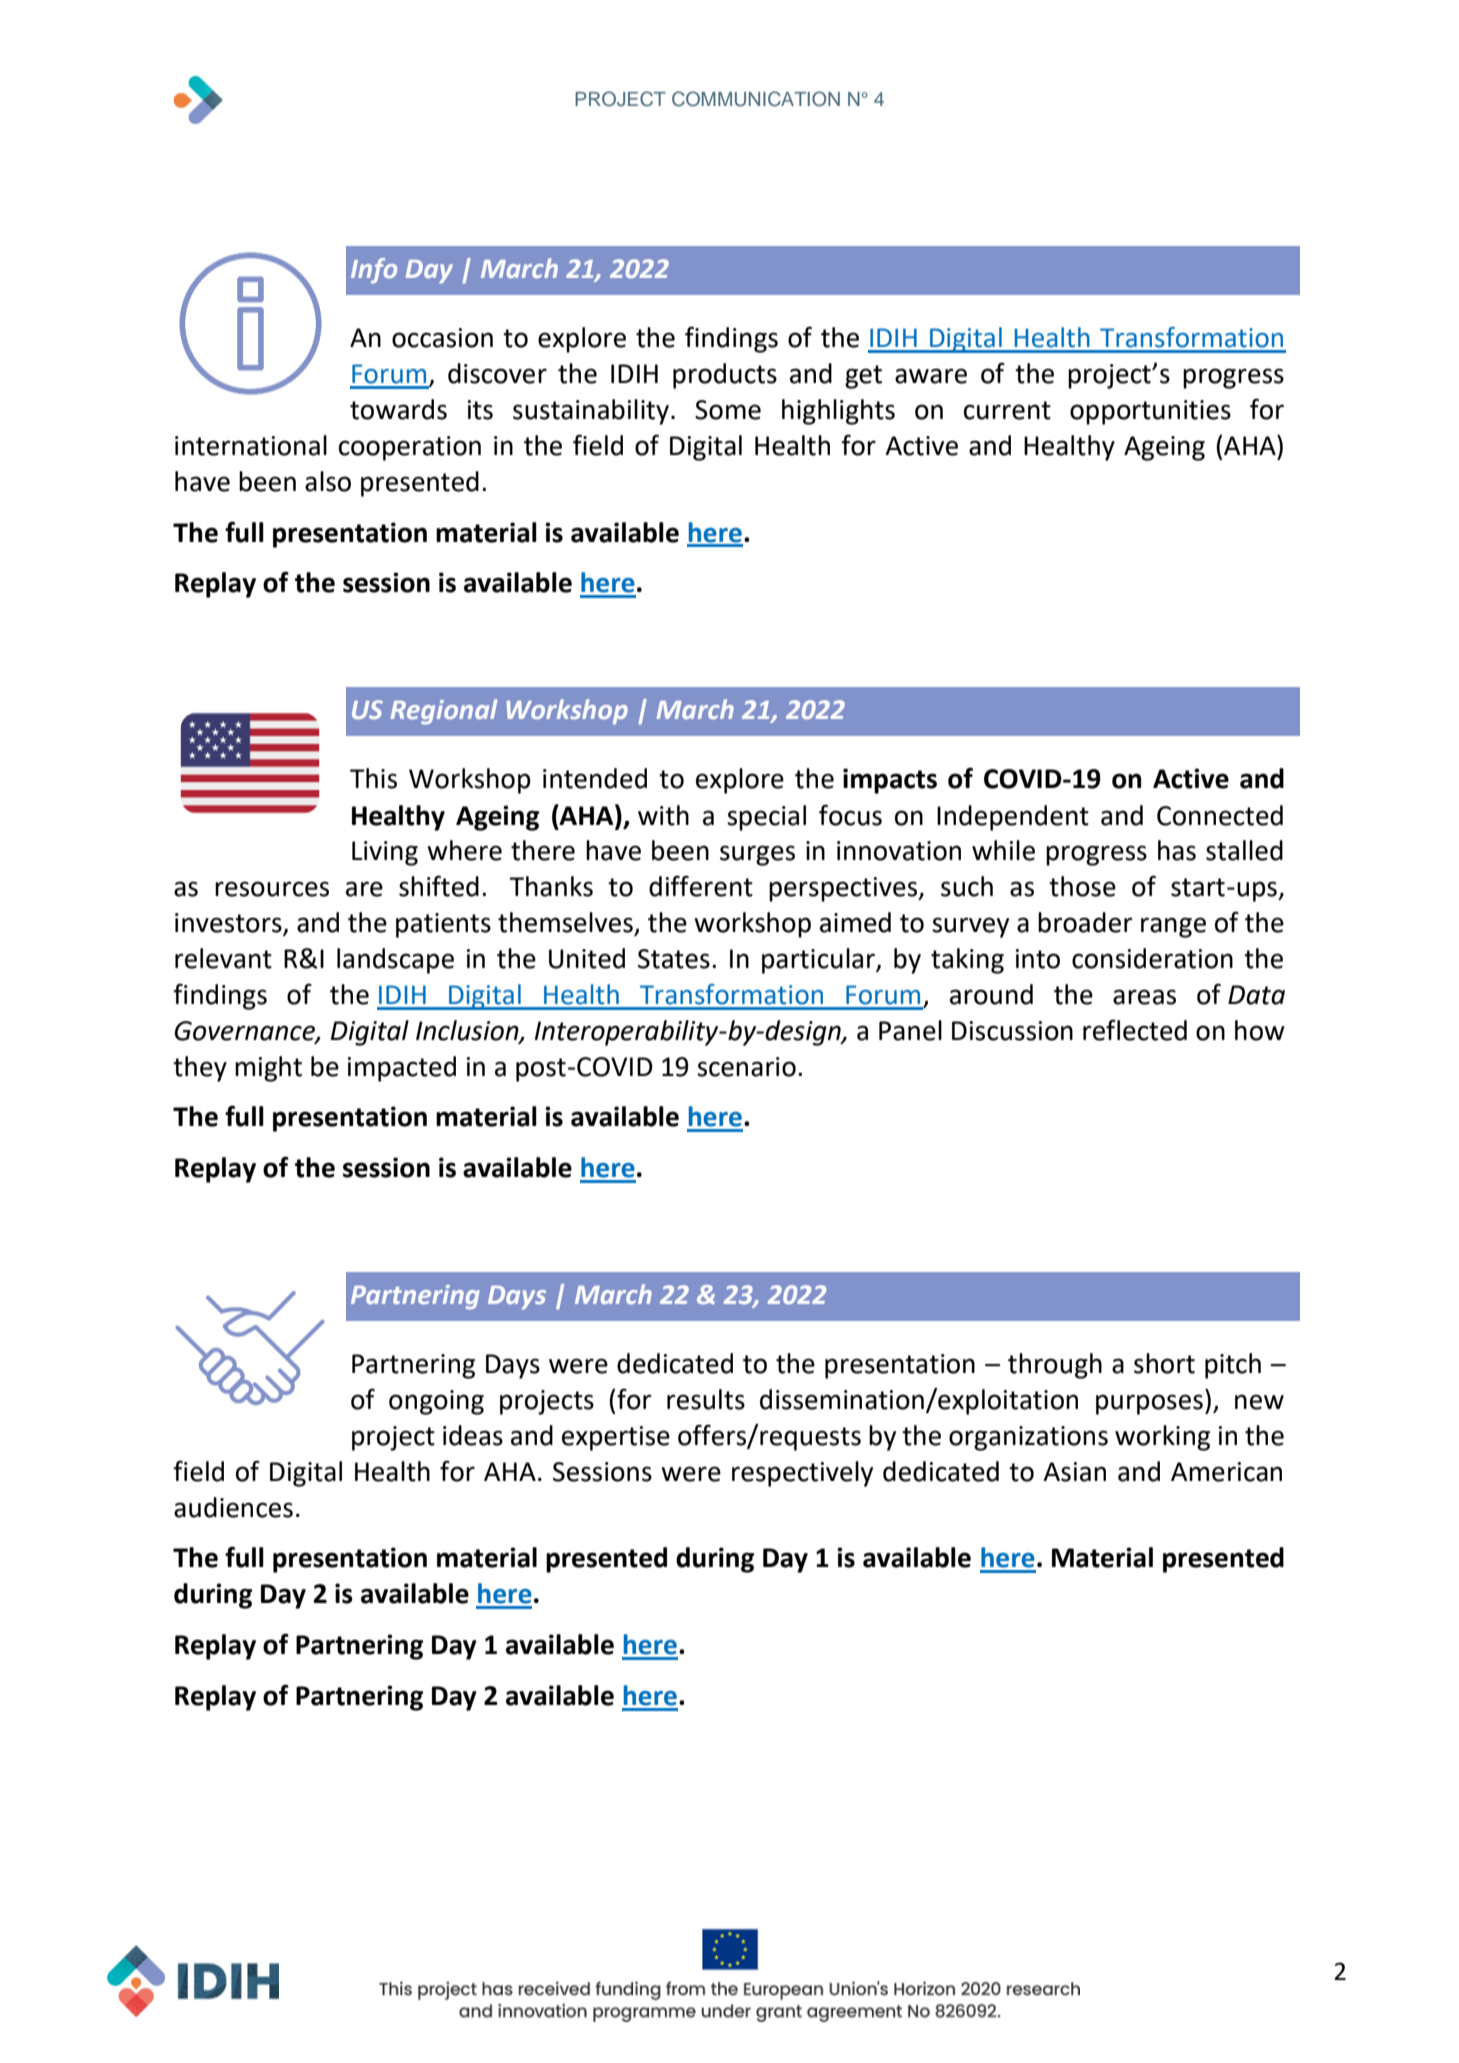  What do you see at coordinates (374, 271) in the image?
I see `Info` at bounding box center [374, 271].
